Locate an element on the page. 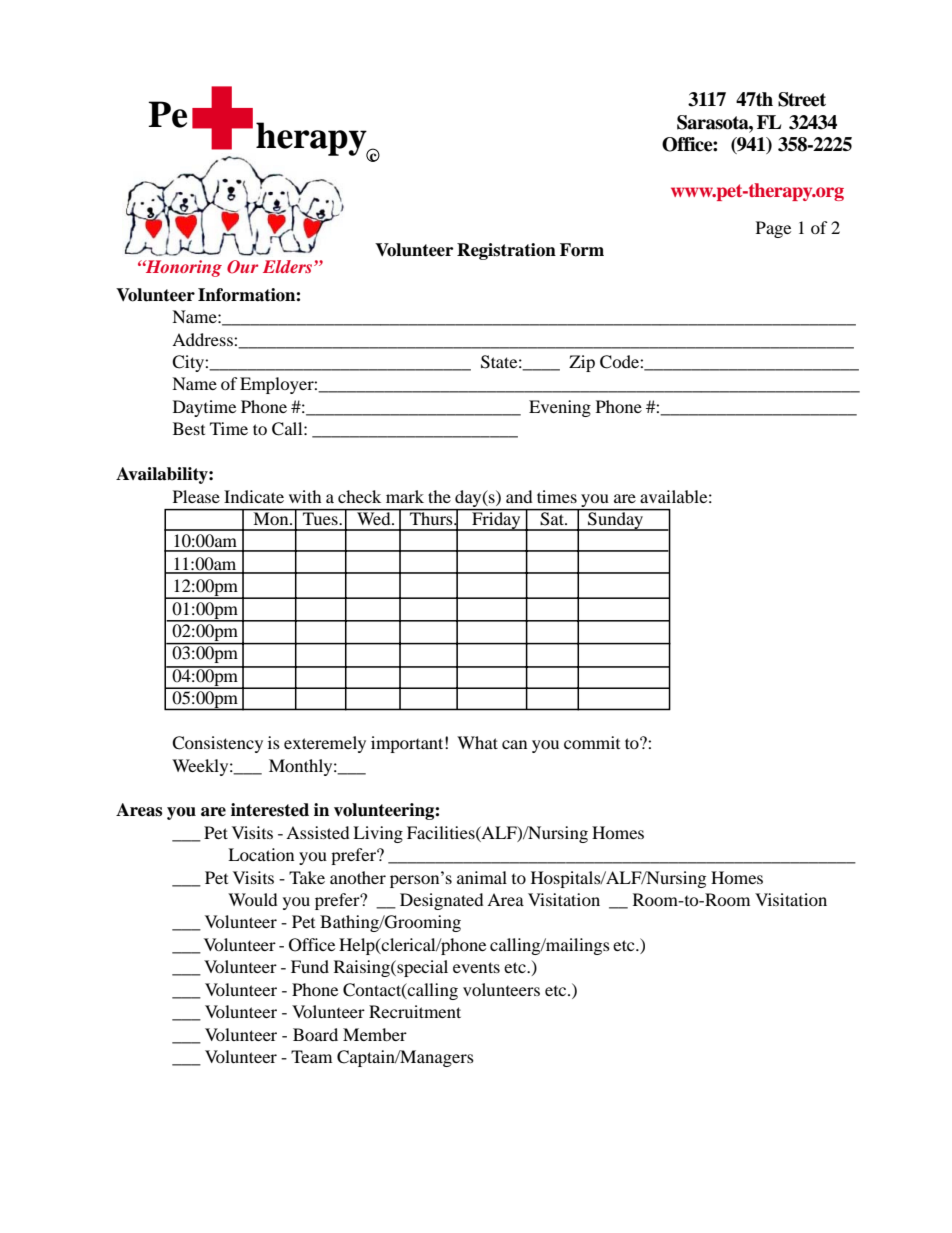  Our is located at coordinates (243, 267).
